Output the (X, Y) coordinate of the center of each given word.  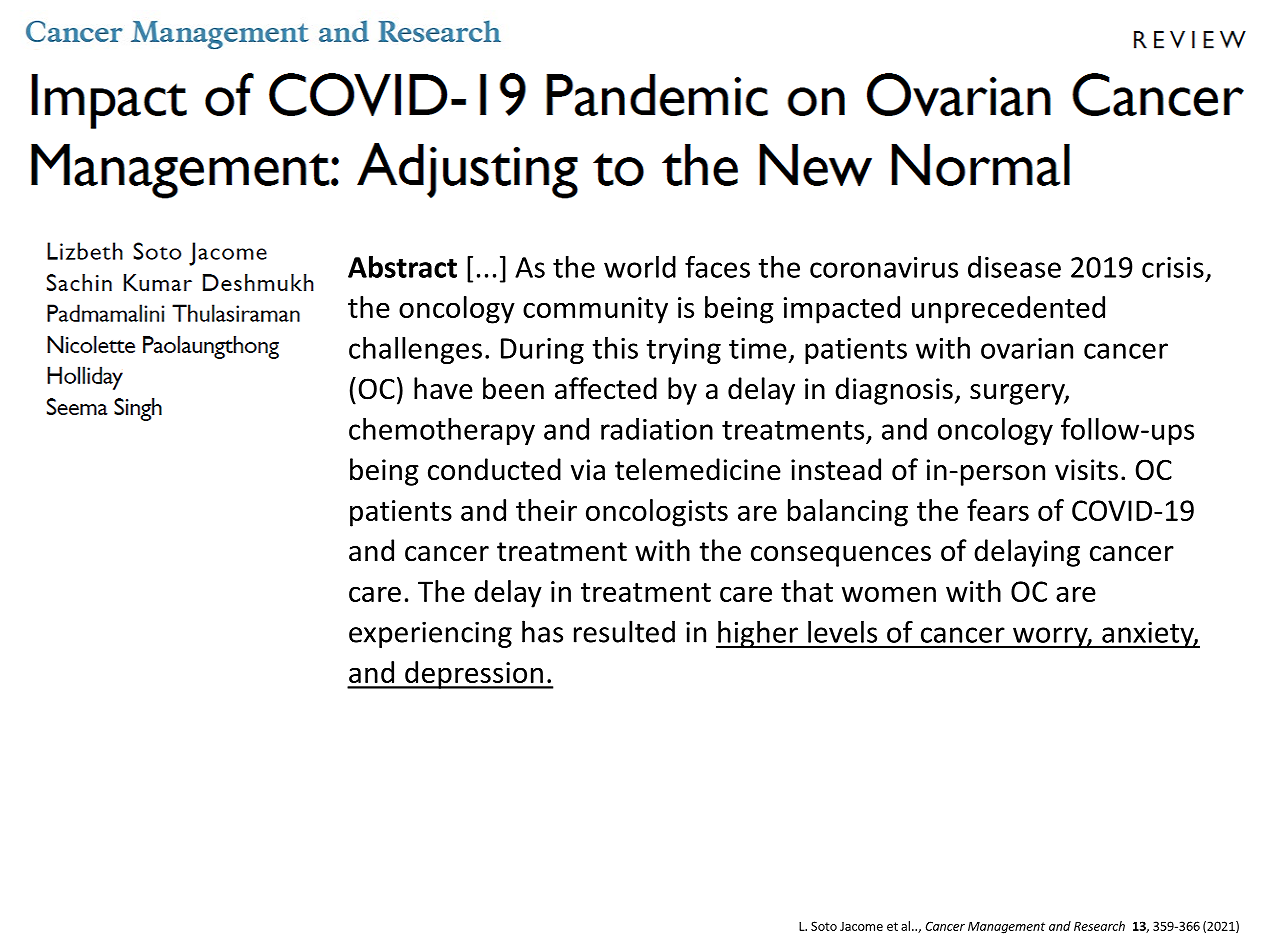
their (546, 510)
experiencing (430, 634)
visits (1086, 470)
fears (998, 510)
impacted (842, 310)
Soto (824, 926)
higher (758, 635)
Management (1006, 927)
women (889, 594)
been (513, 388)
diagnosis (894, 391)
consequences (841, 556)
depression (474, 675)
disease (1014, 267)
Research (1099, 926)
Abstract (402, 267)
